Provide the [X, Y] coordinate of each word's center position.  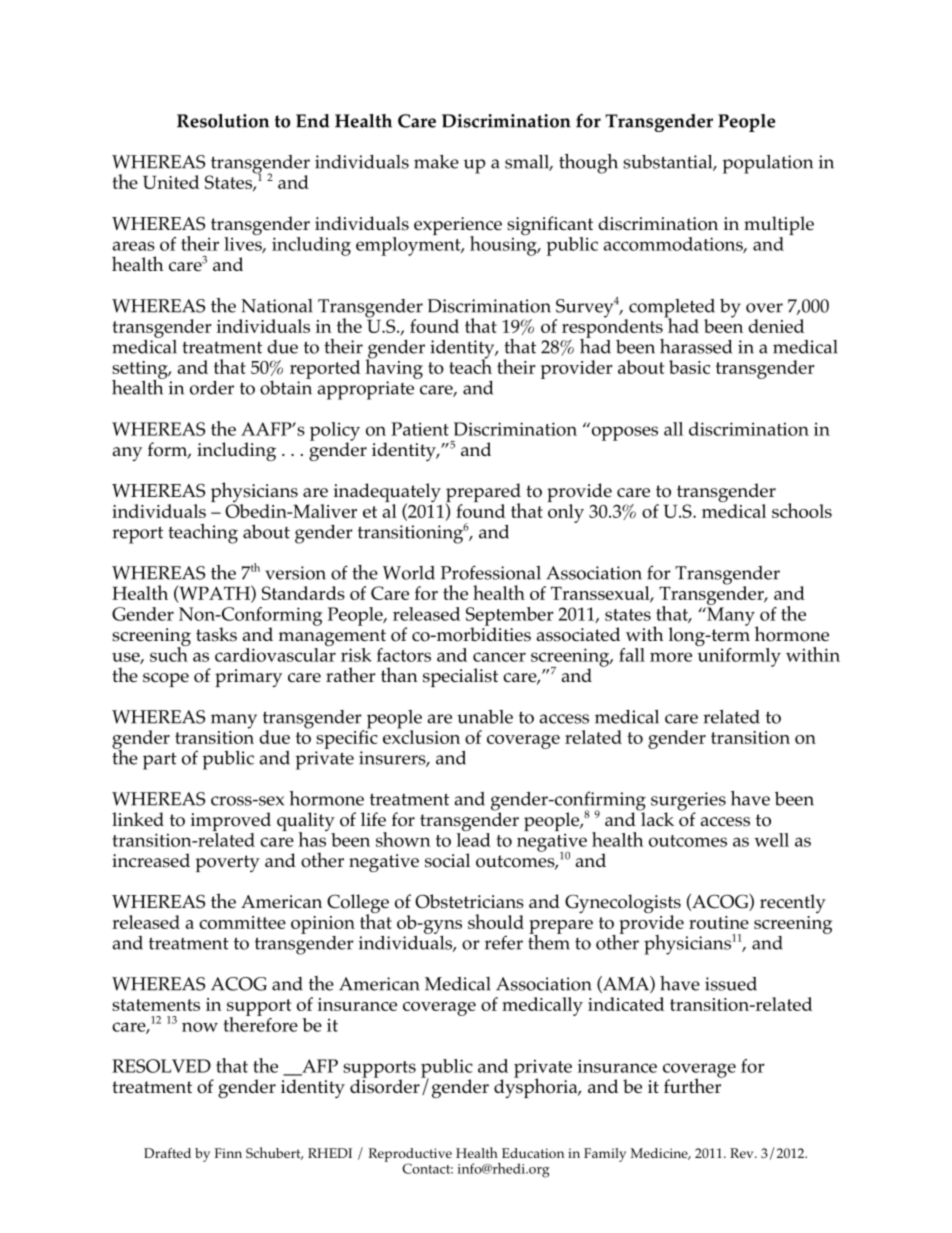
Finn [228, 1153]
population [767, 164]
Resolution [223, 121]
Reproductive [410, 1156]
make [436, 161]
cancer [499, 657]
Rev [743, 1153]
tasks [216, 634]
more [671, 657]
